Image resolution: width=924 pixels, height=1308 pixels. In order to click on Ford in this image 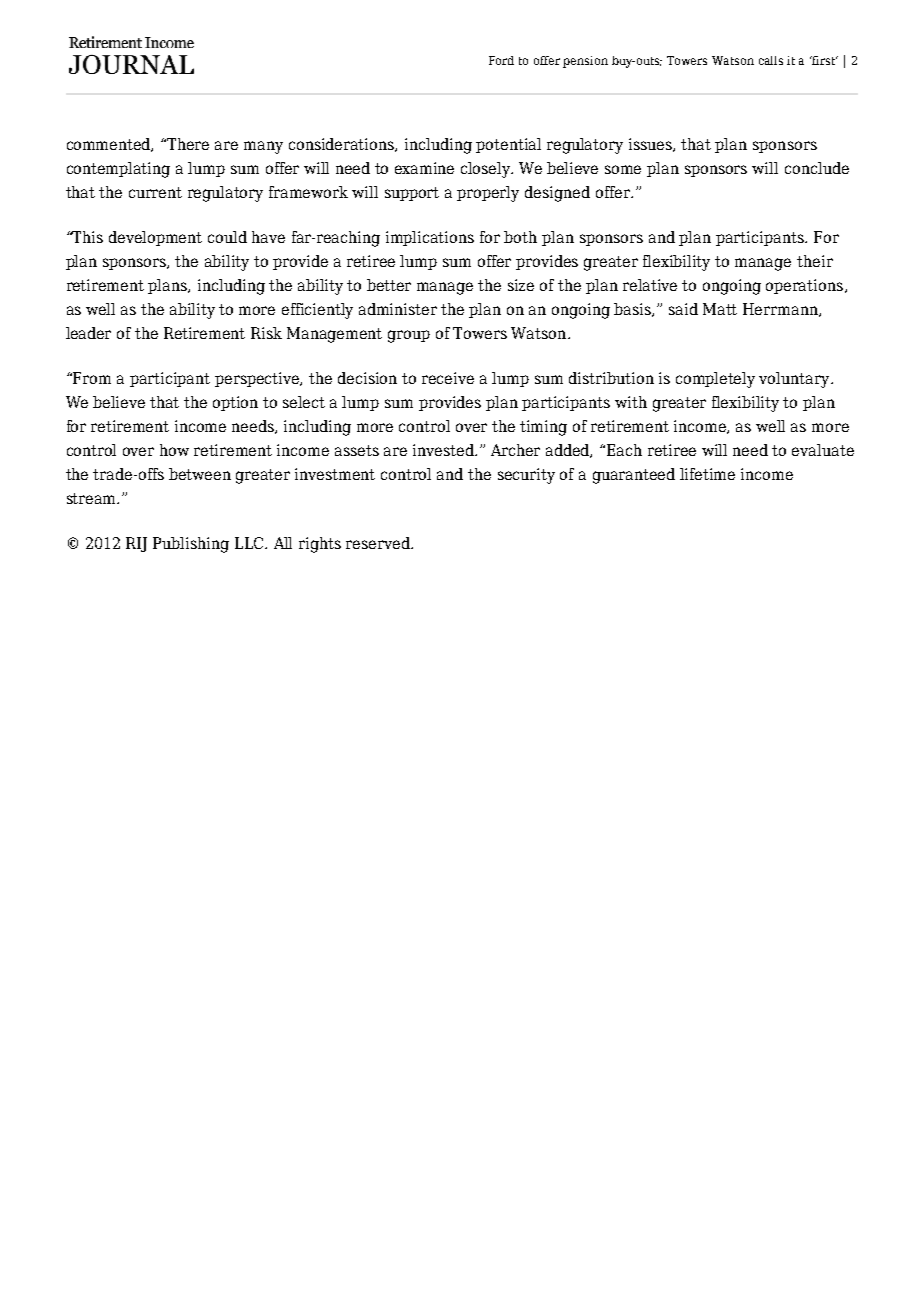, I will do `click(501, 60)`.
